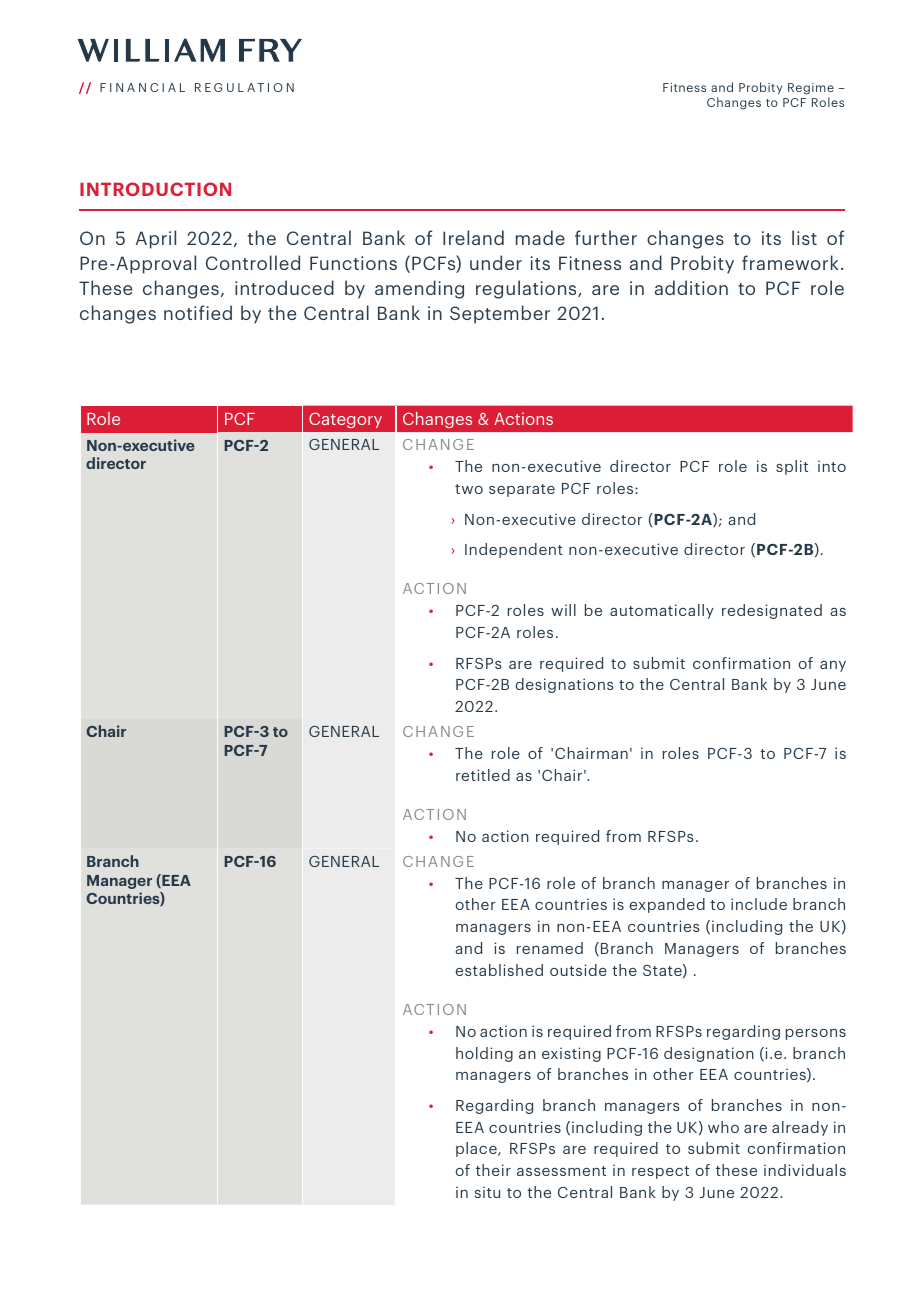 The width and height of the screenshot is (924, 1308). Describe the element at coordinates (792, 467) in the screenshot. I see `split` at that location.
